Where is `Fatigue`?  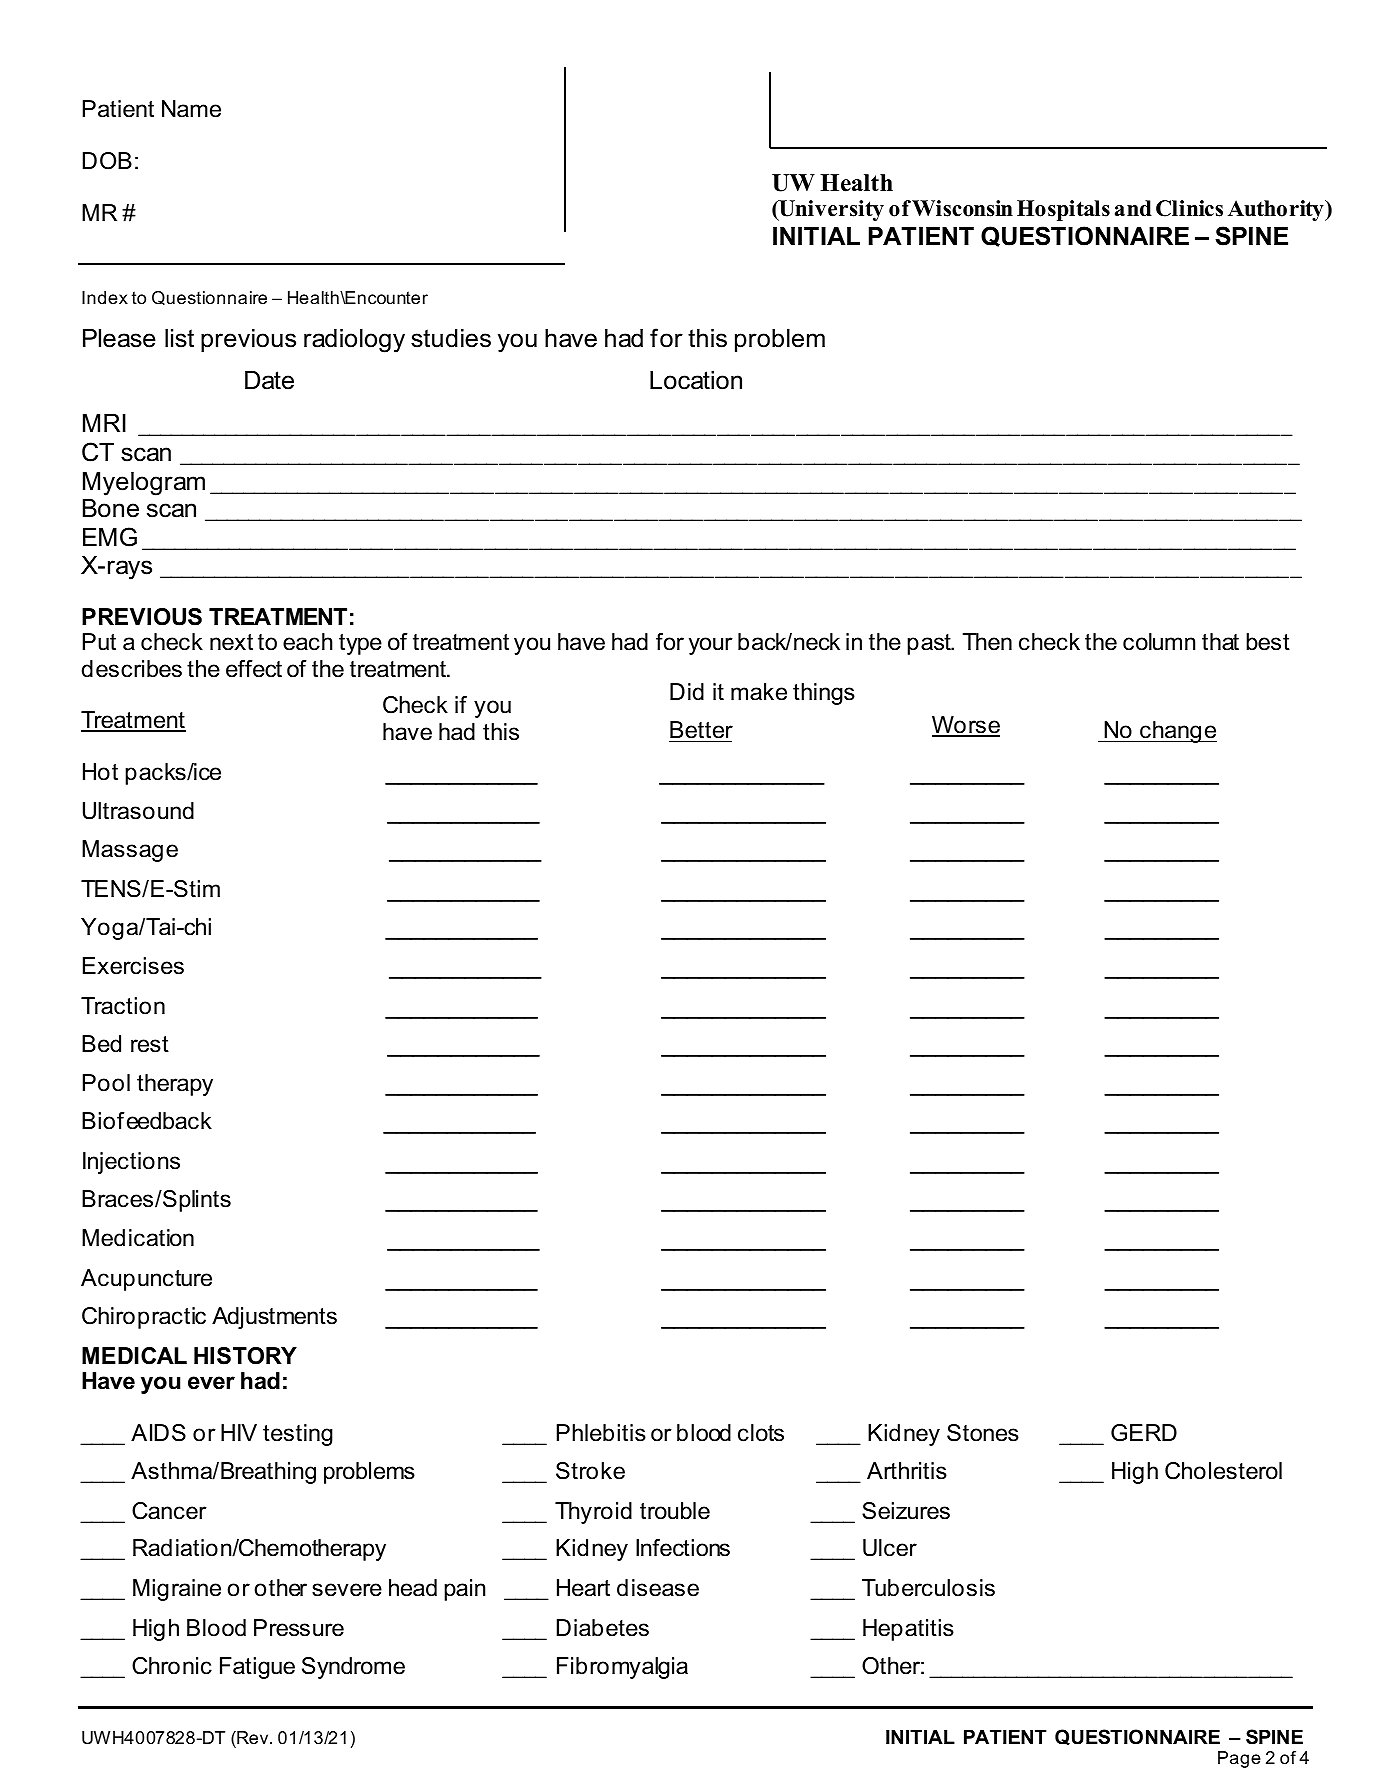
Fatigue is located at coordinates (257, 1668).
